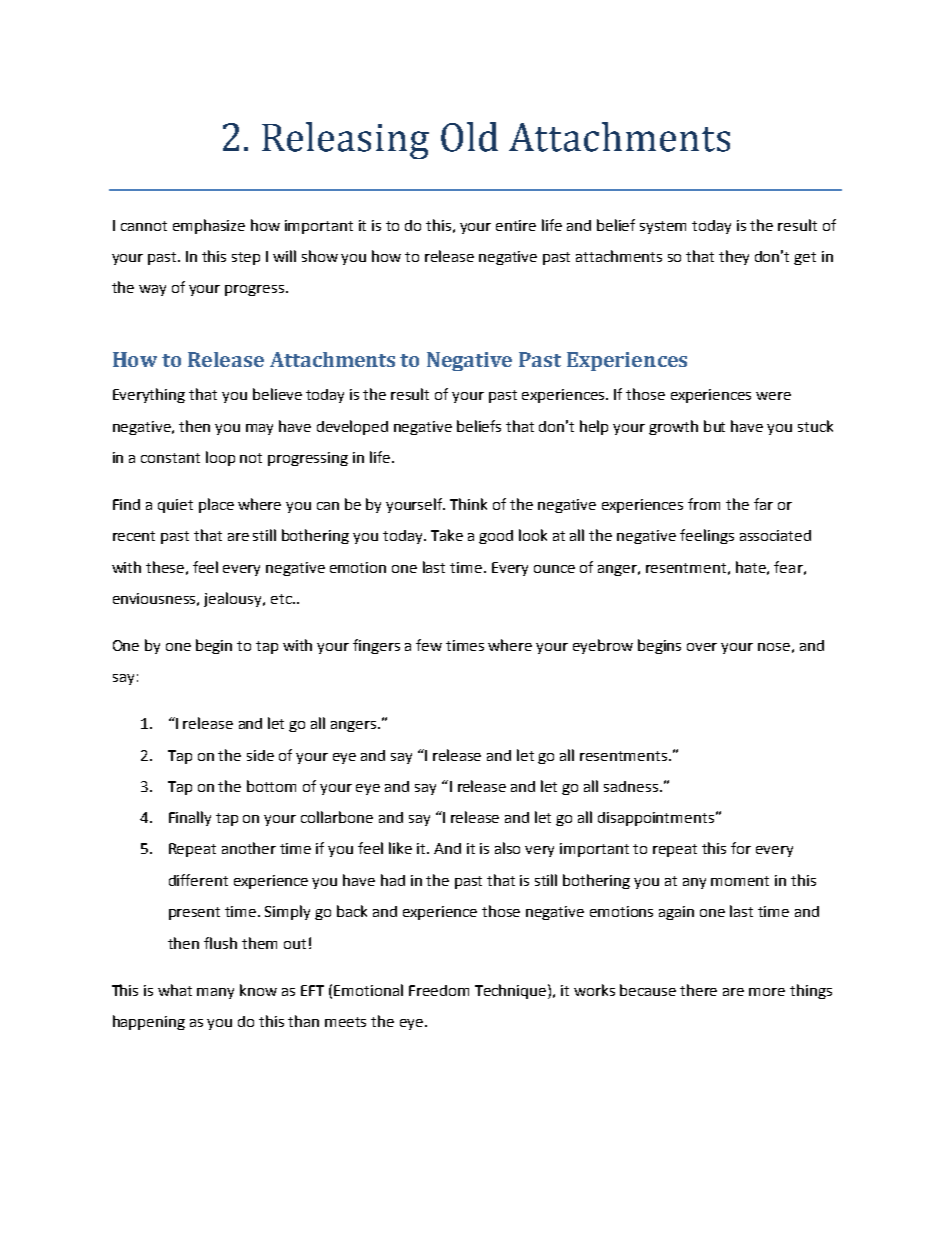 This screenshot has height=1233, width=952. I want to click on entire, so click(516, 225).
